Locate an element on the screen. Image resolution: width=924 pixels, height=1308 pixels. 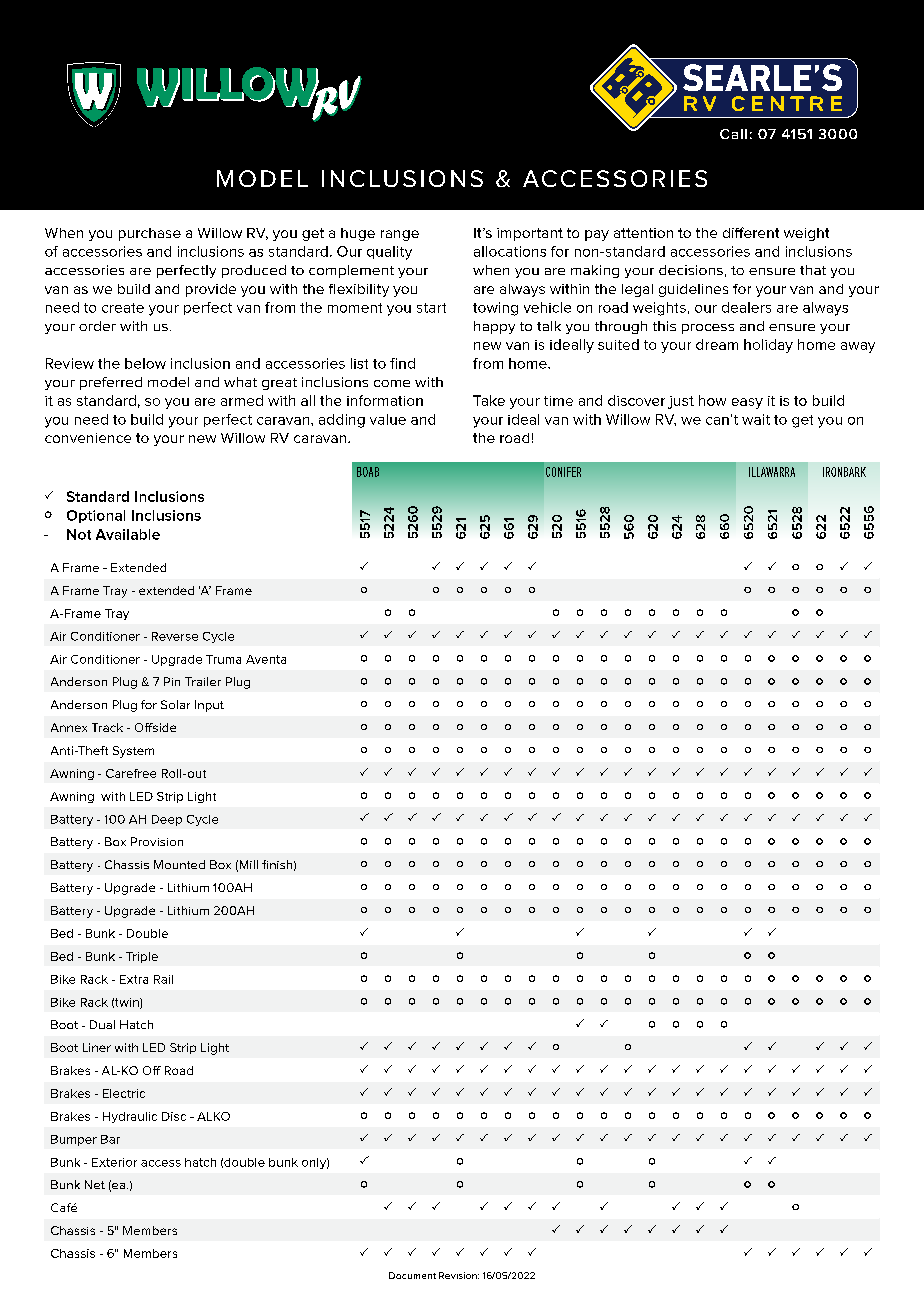
purchase is located at coordinates (150, 234).
